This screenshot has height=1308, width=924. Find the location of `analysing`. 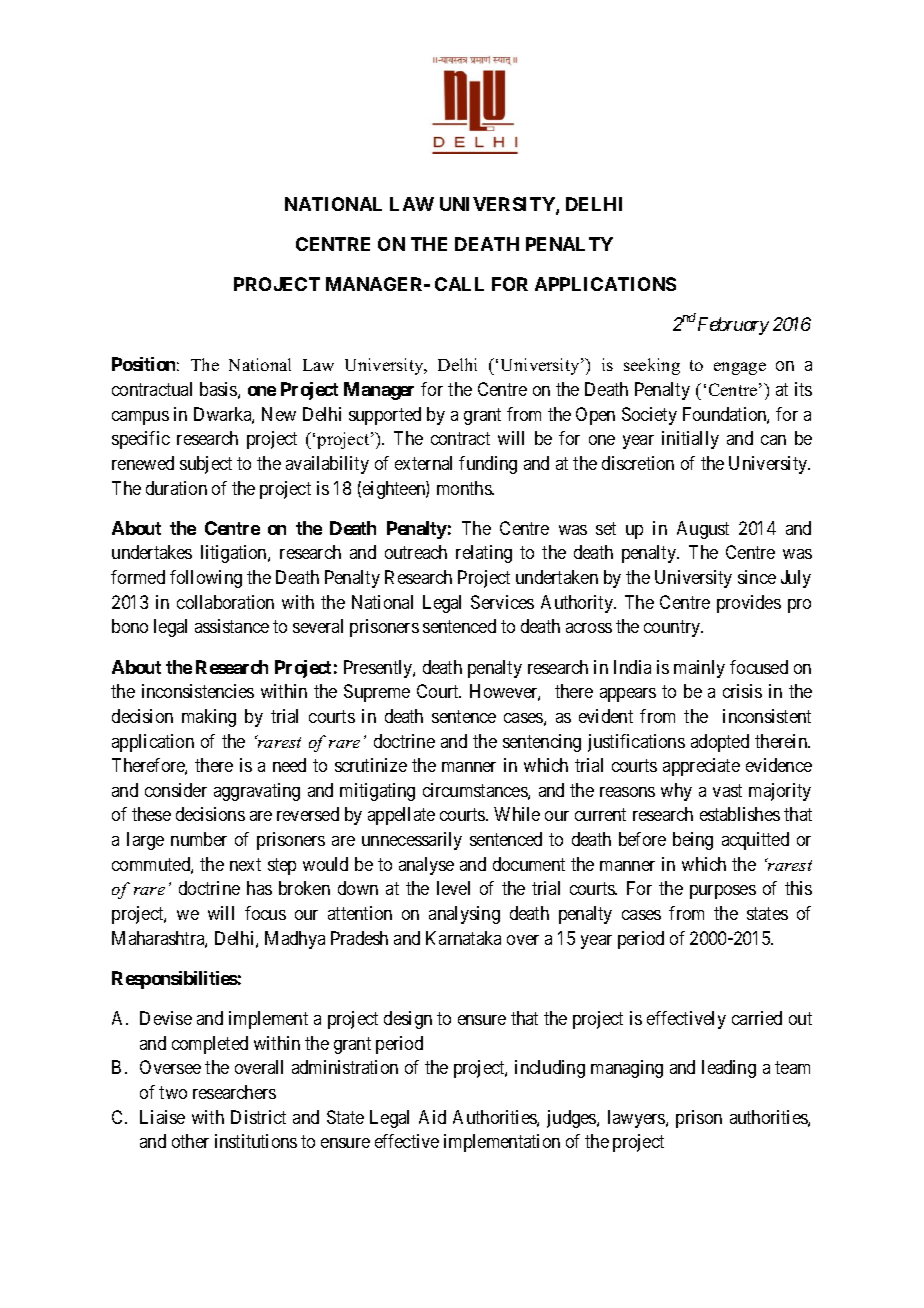

analysing is located at coordinates (464, 915).
